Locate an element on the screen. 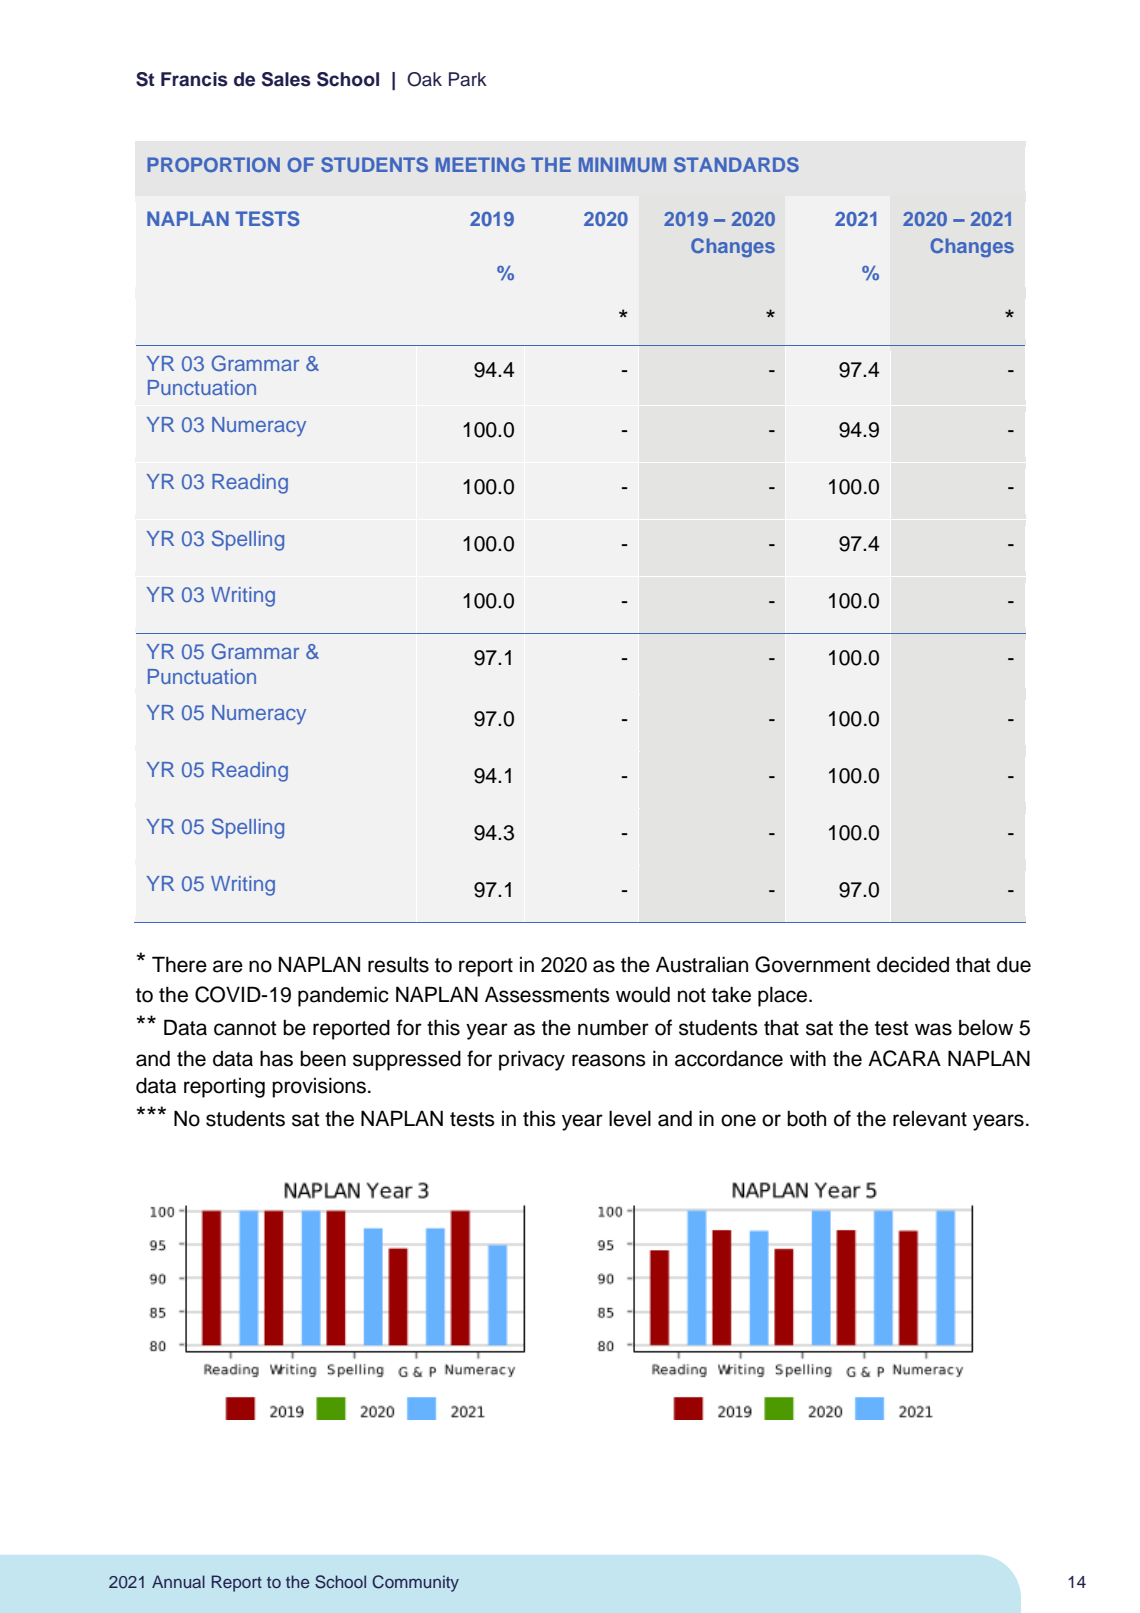 The image size is (1140, 1613). PROPORTION is located at coordinates (213, 164).
